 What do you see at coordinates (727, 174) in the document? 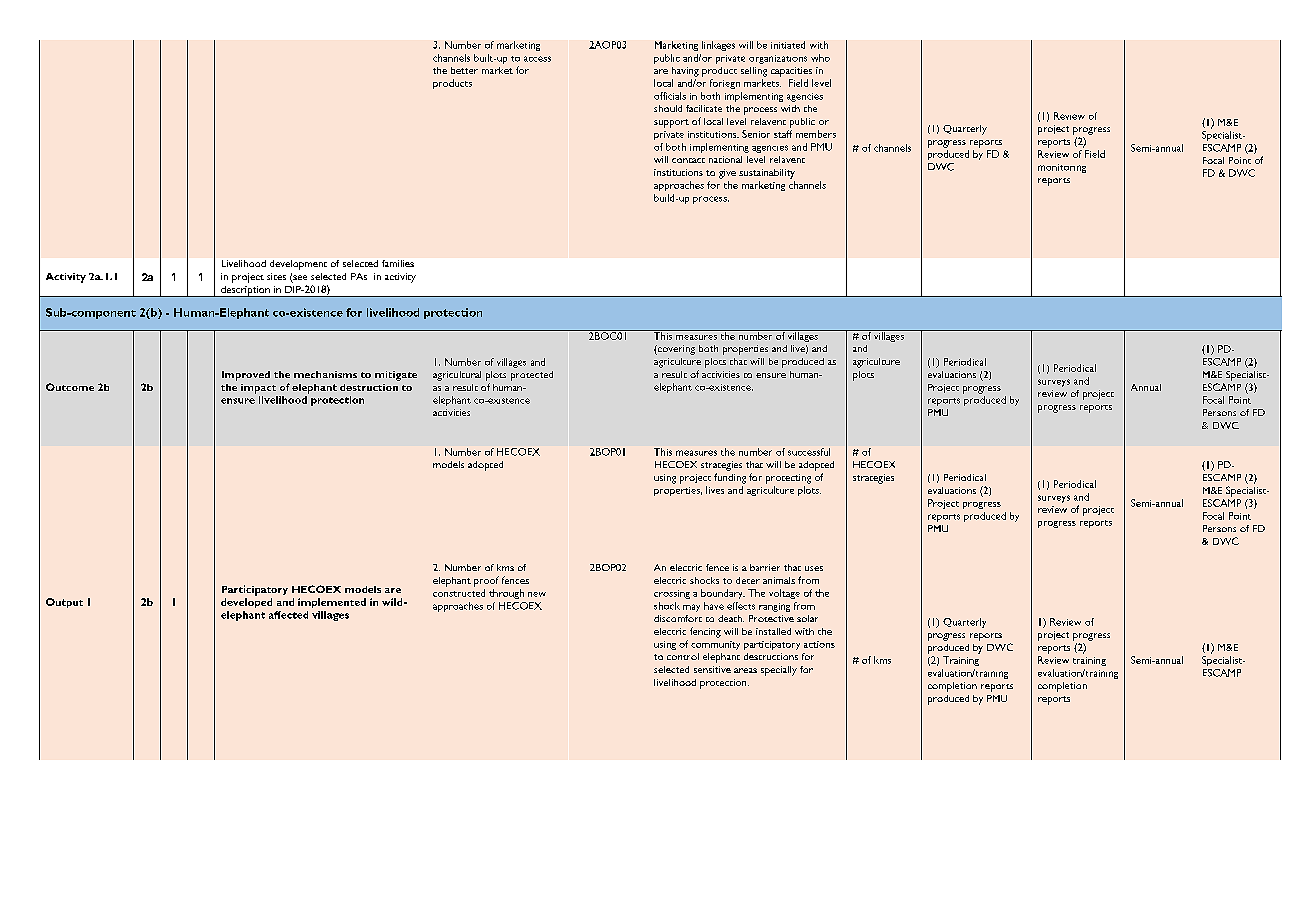
I see `give` at bounding box center [727, 174].
